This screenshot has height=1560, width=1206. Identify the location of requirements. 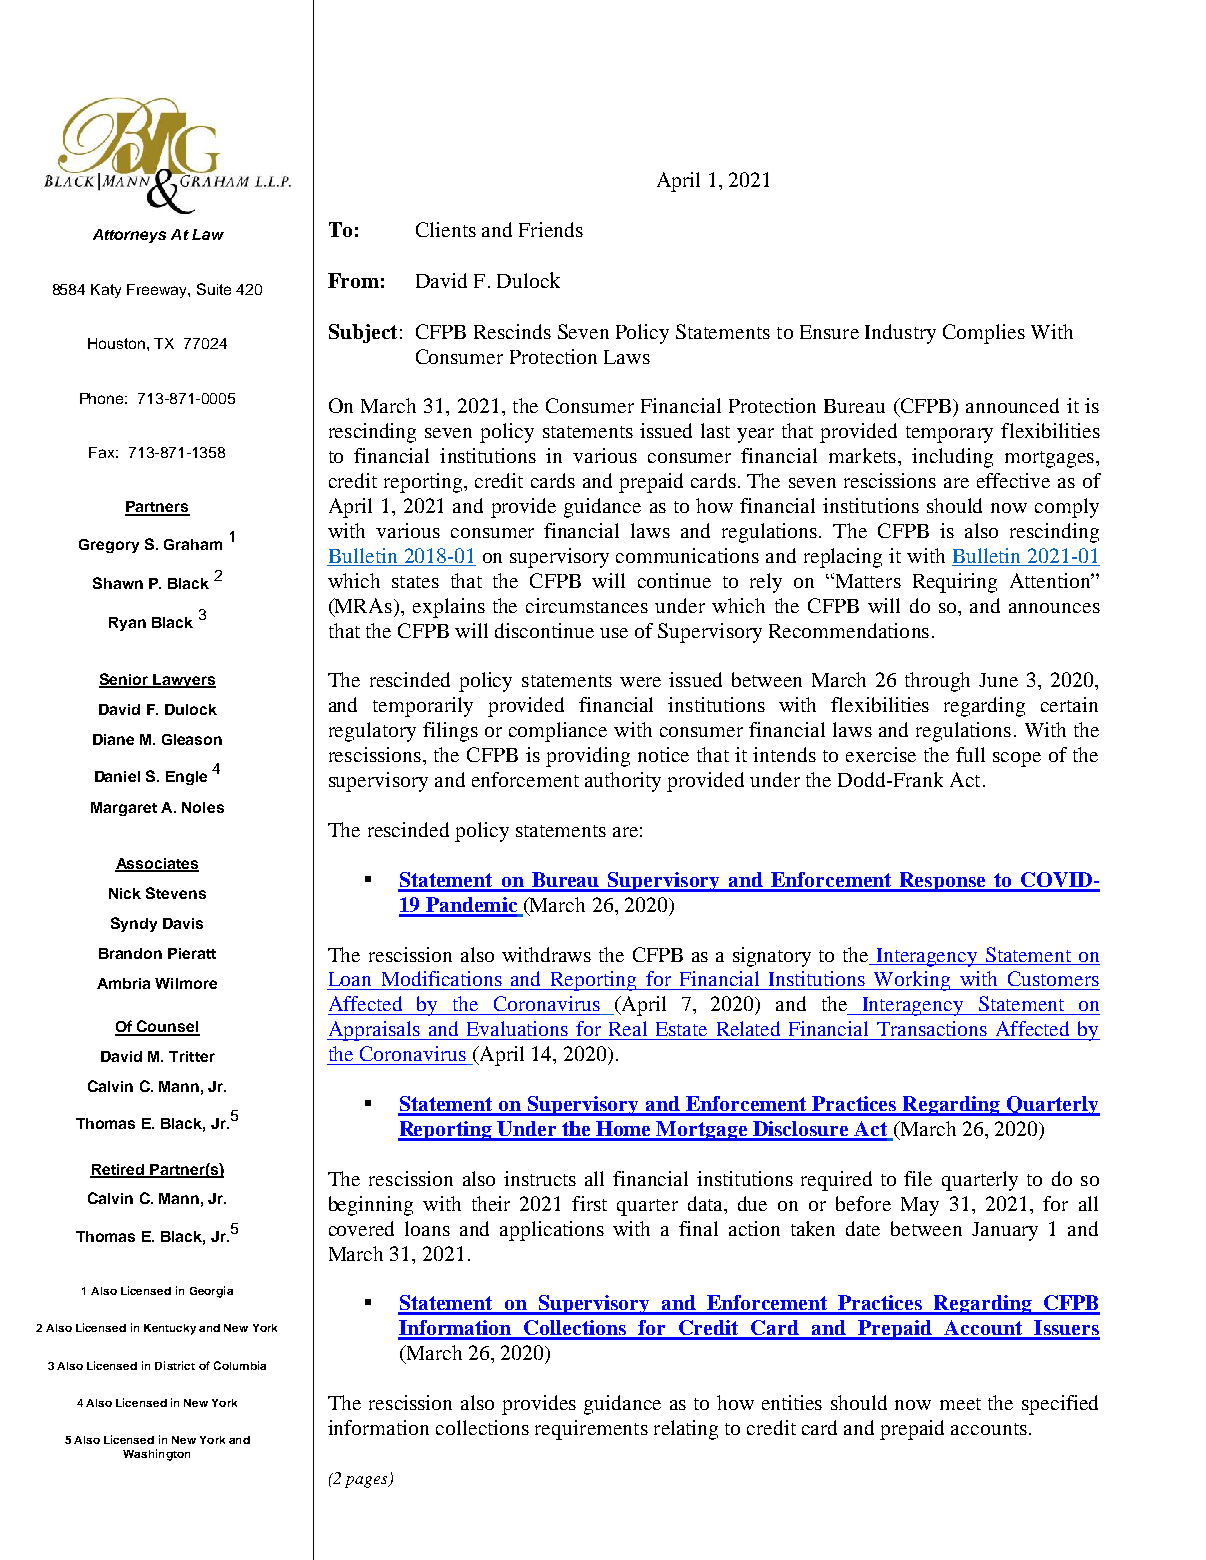
(591, 1430).
